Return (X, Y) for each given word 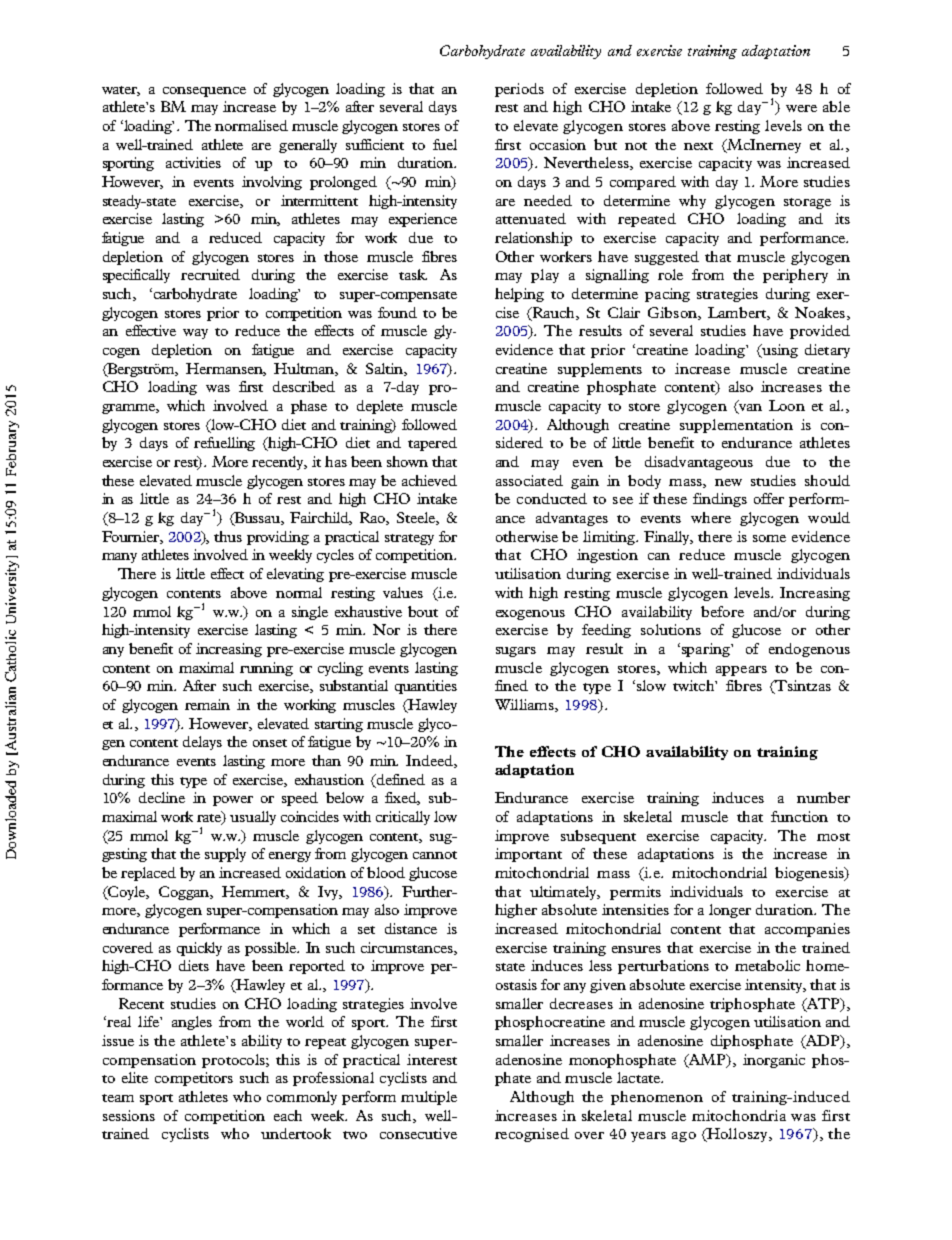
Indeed (430, 761)
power (233, 801)
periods (519, 90)
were (801, 108)
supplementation (736, 426)
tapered (432, 444)
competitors (194, 1079)
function (799, 816)
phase (309, 407)
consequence (204, 92)
